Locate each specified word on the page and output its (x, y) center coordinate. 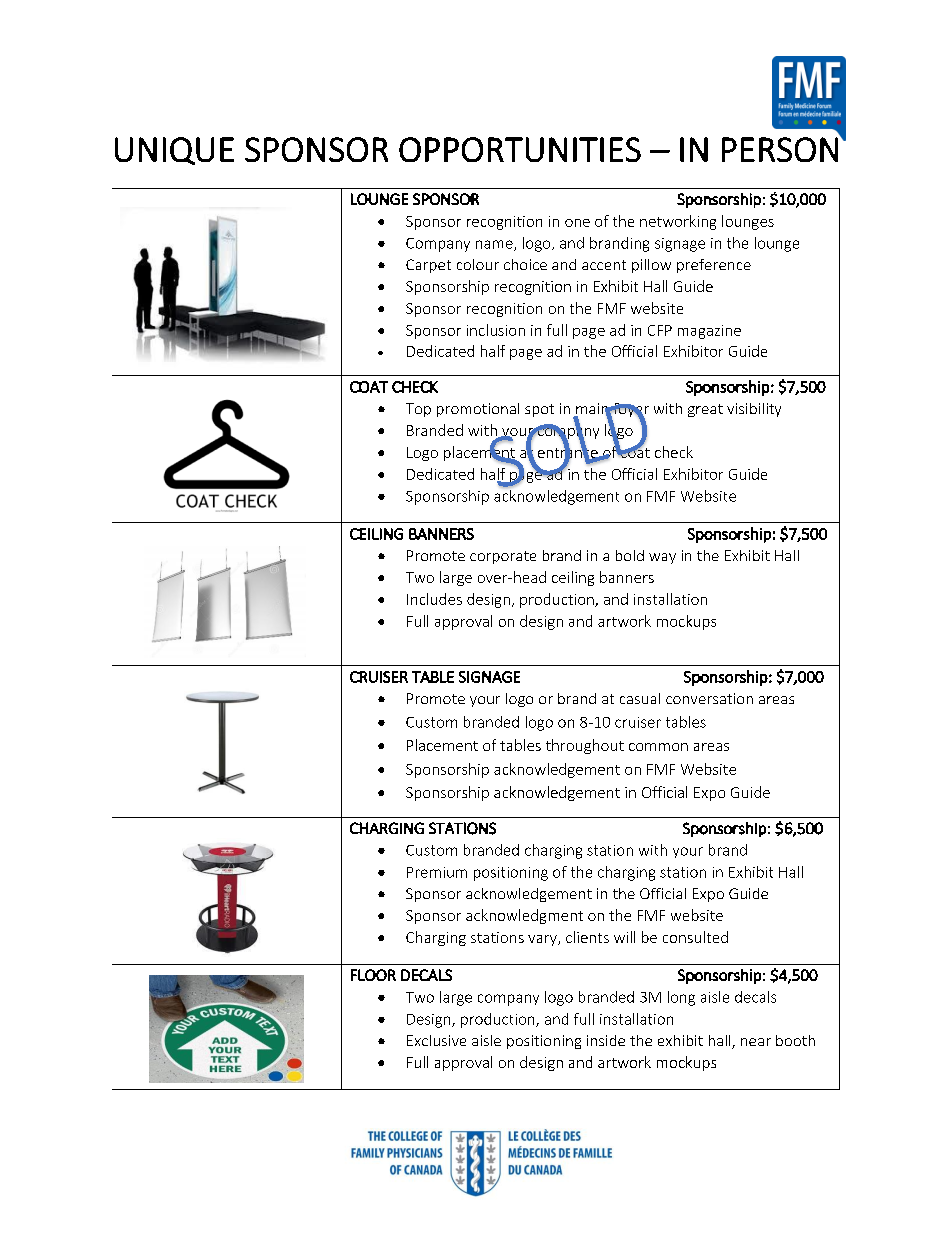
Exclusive (436, 1040)
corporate (503, 557)
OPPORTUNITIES (520, 149)
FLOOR (373, 975)
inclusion (496, 330)
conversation (709, 698)
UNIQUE (174, 151)
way (662, 558)
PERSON (780, 149)
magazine (709, 332)
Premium (437, 872)
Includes (434, 599)
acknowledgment (524, 916)
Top (418, 410)
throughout (585, 746)
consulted (695, 937)
